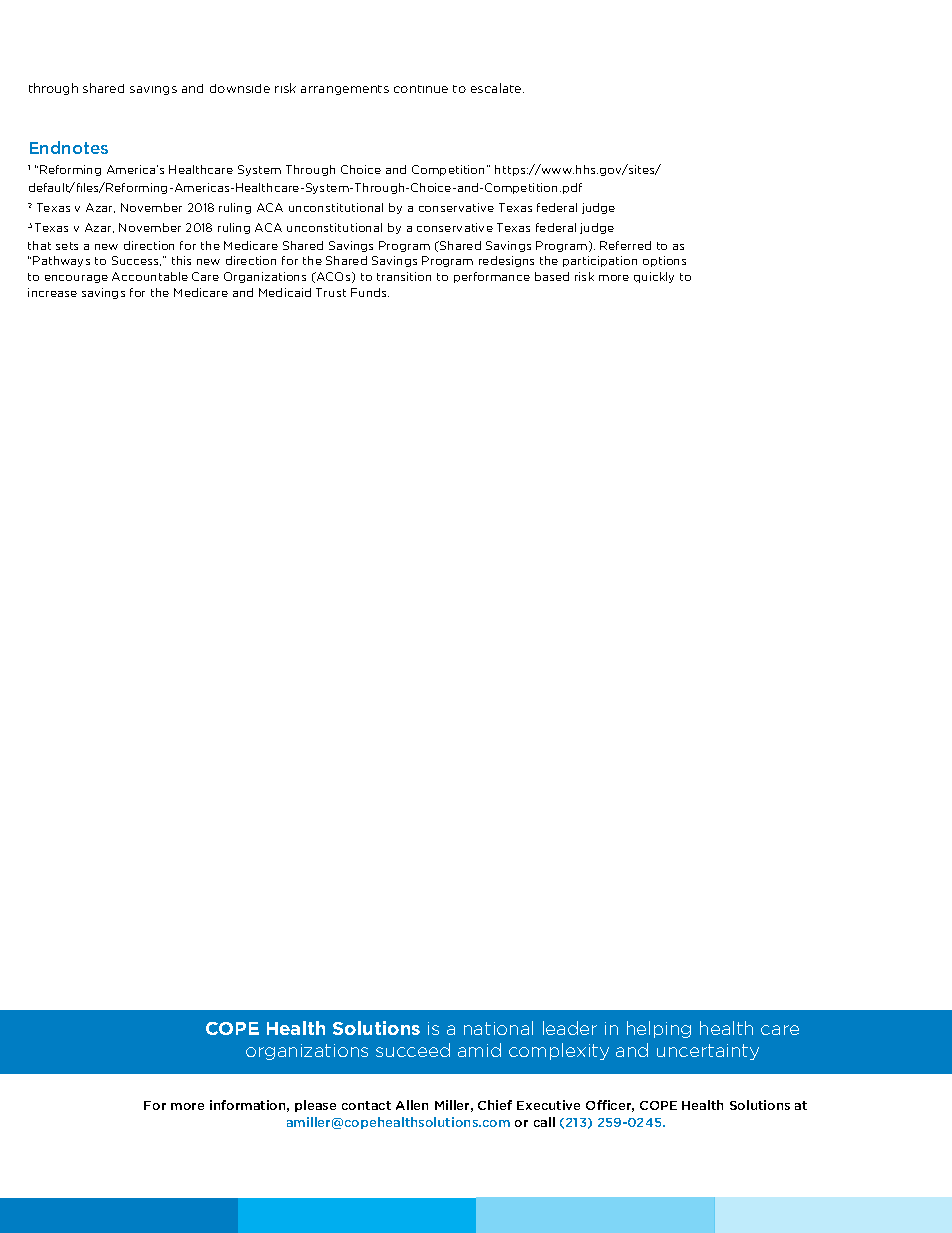 This screenshot has width=952, height=1233. I want to click on national, so click(498, 1028).
